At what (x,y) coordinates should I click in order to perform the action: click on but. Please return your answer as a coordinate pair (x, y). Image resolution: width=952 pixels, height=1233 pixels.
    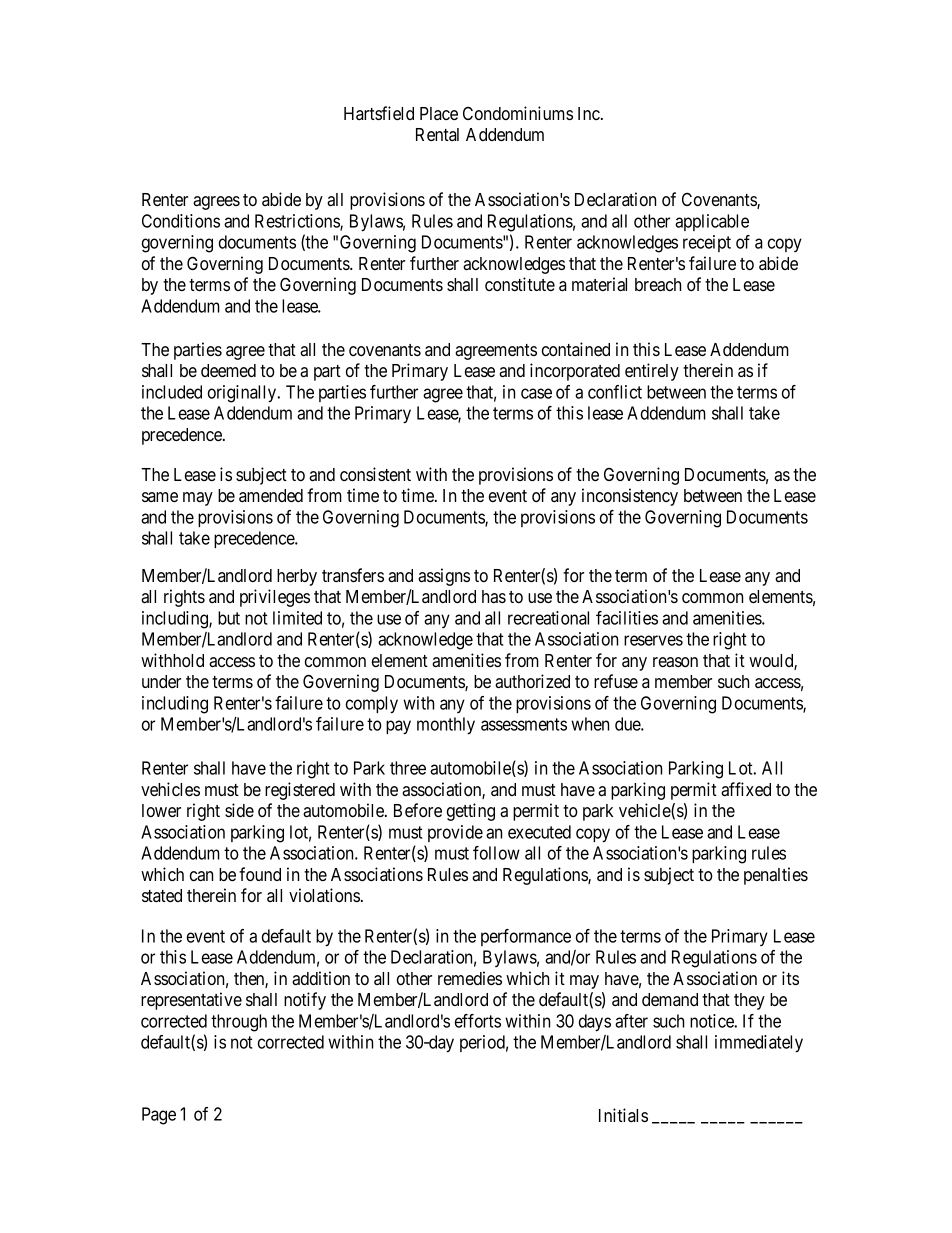
    Looking at the image, I should click on (229, 618).
